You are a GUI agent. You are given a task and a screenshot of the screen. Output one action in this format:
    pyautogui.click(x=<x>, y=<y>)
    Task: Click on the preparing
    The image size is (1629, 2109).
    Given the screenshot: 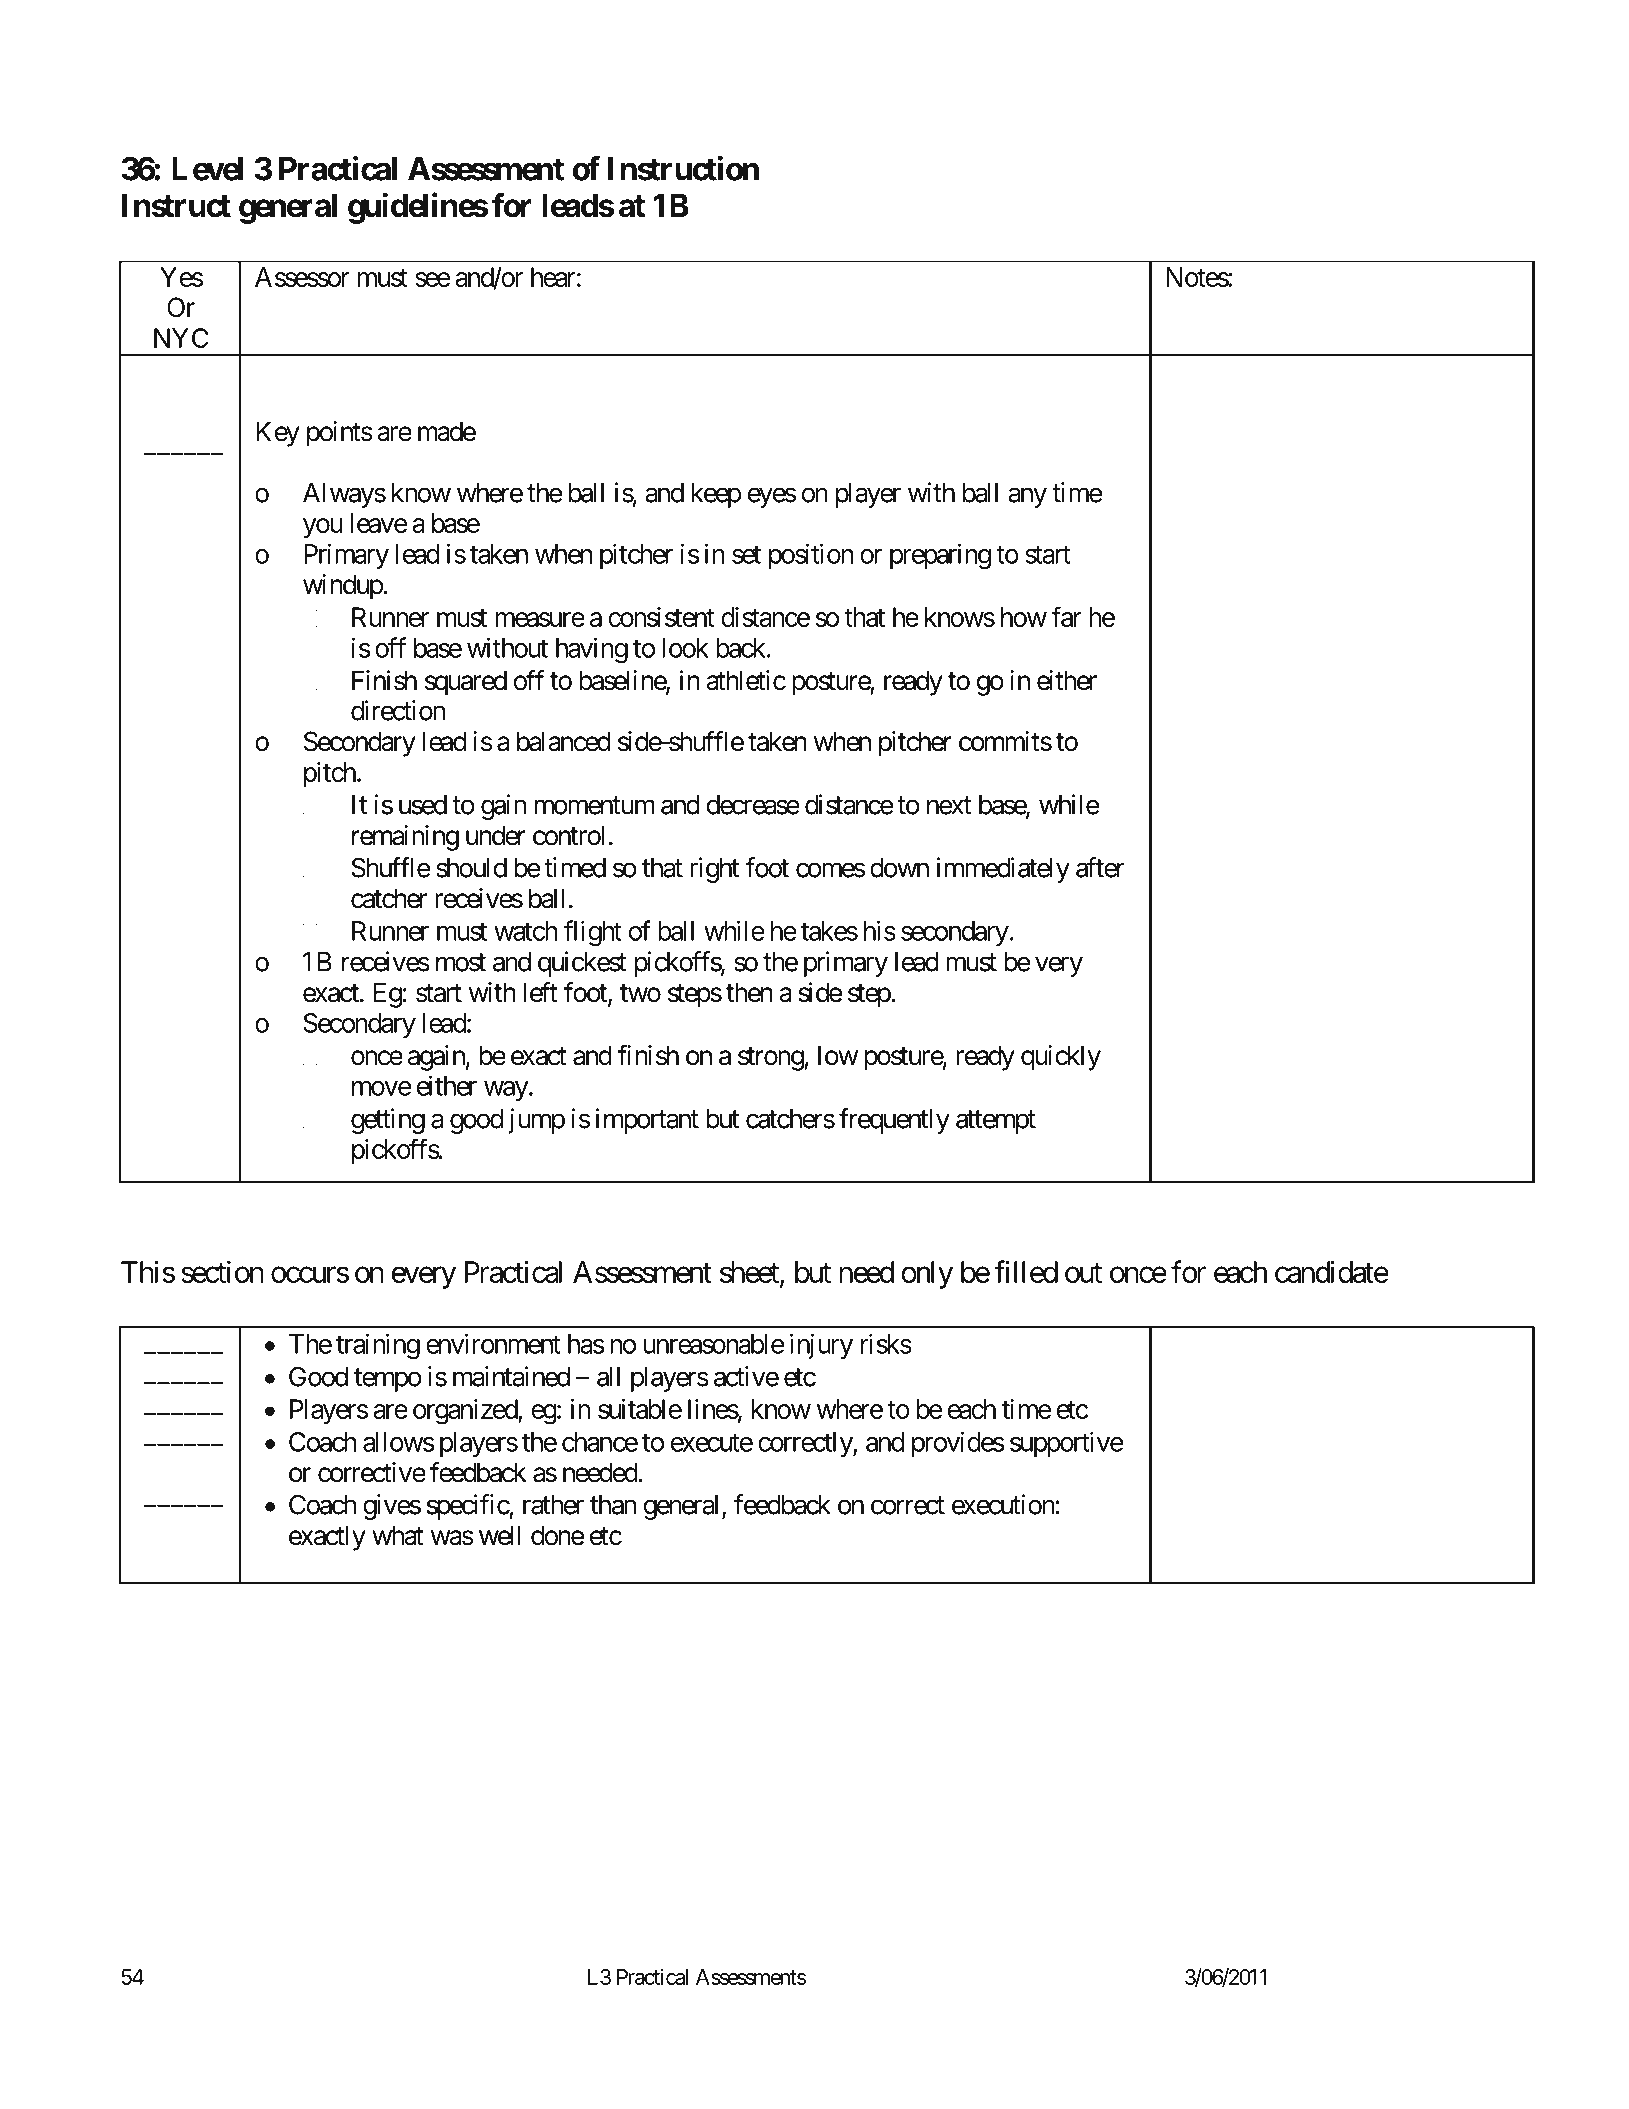 What is the action you would take?
    pyautogui.click(x=940, y=556)
